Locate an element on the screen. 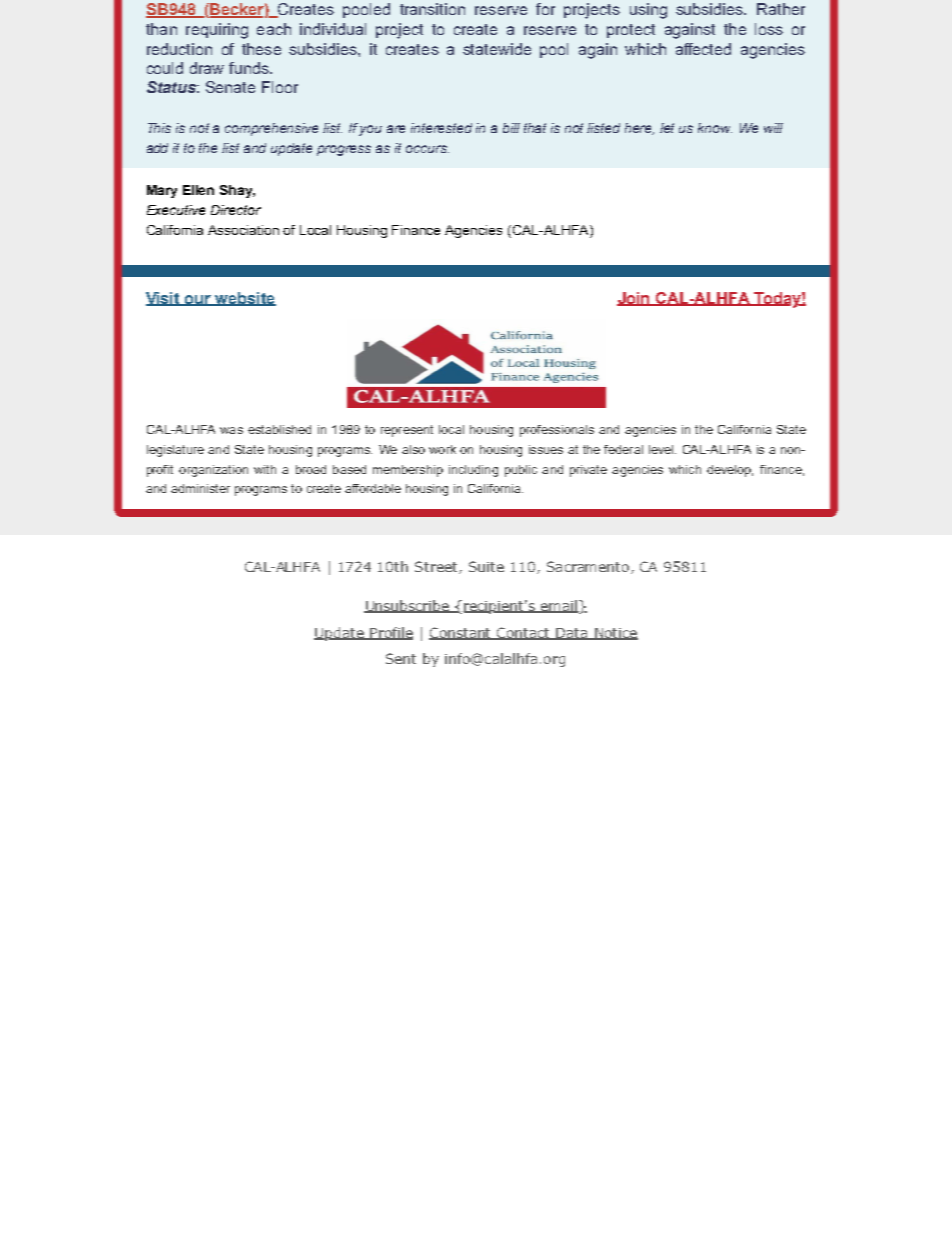  website is located at coordinates (244, 299).
